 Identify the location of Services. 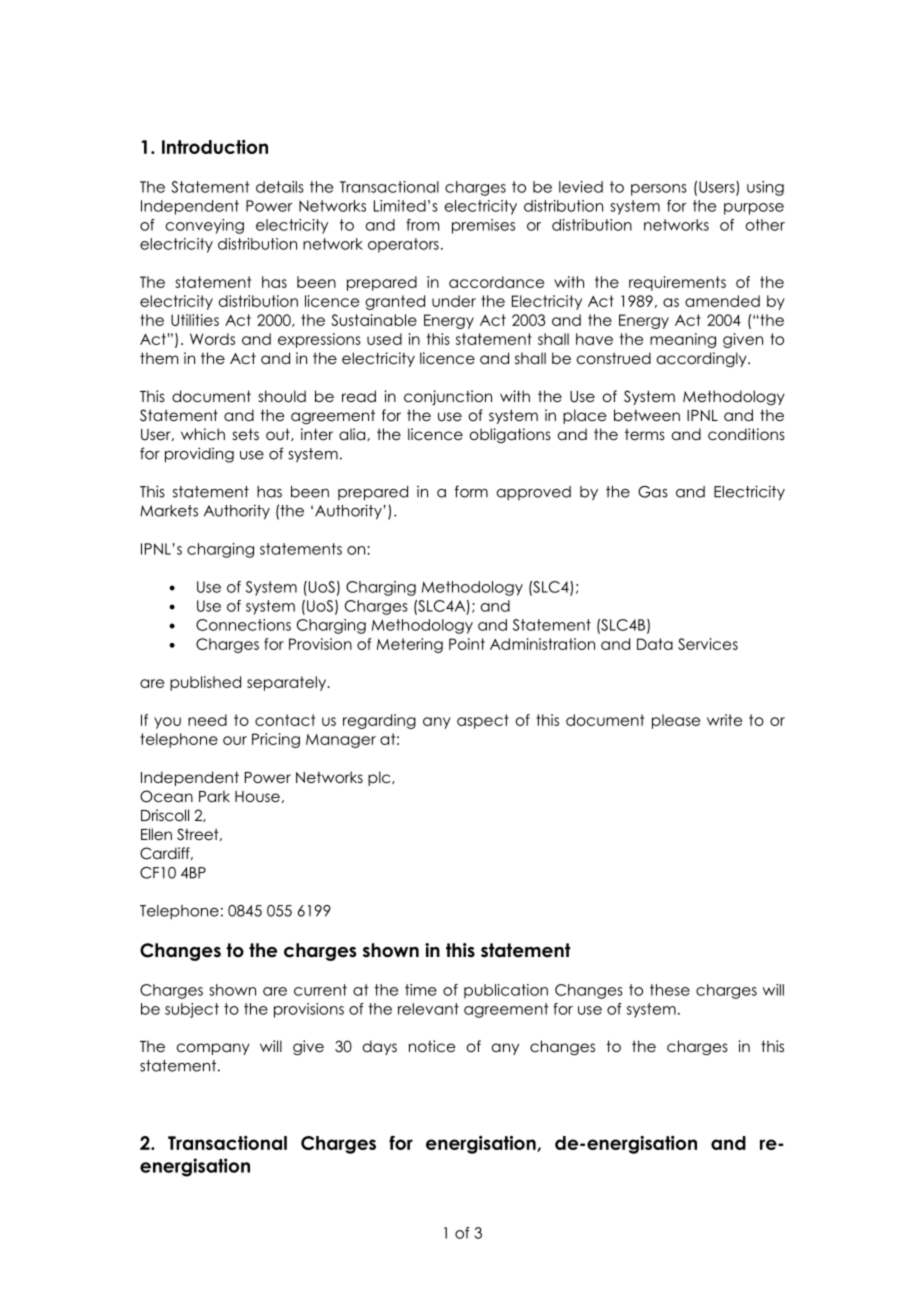
(708, 644).
